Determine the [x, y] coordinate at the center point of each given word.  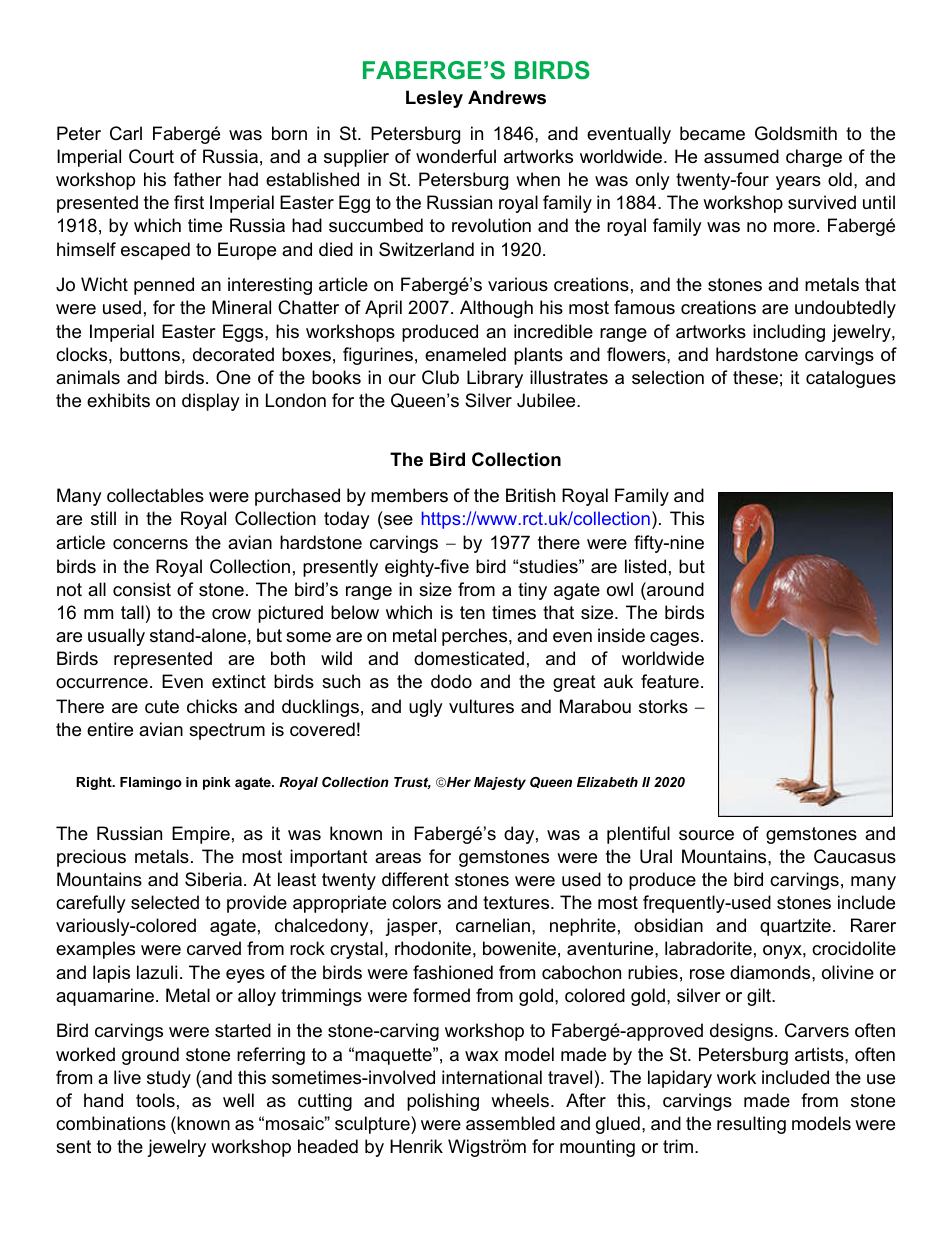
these [755, 377]
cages [674, 639]
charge [814, 158]
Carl [126, 133]
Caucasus [855, 856]
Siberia [215, 879]
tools [155, 1100]
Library [495, 379]
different [415, 879]
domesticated [469, 658]
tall [132, 612]
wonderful [456, 156]
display [211, 402]
